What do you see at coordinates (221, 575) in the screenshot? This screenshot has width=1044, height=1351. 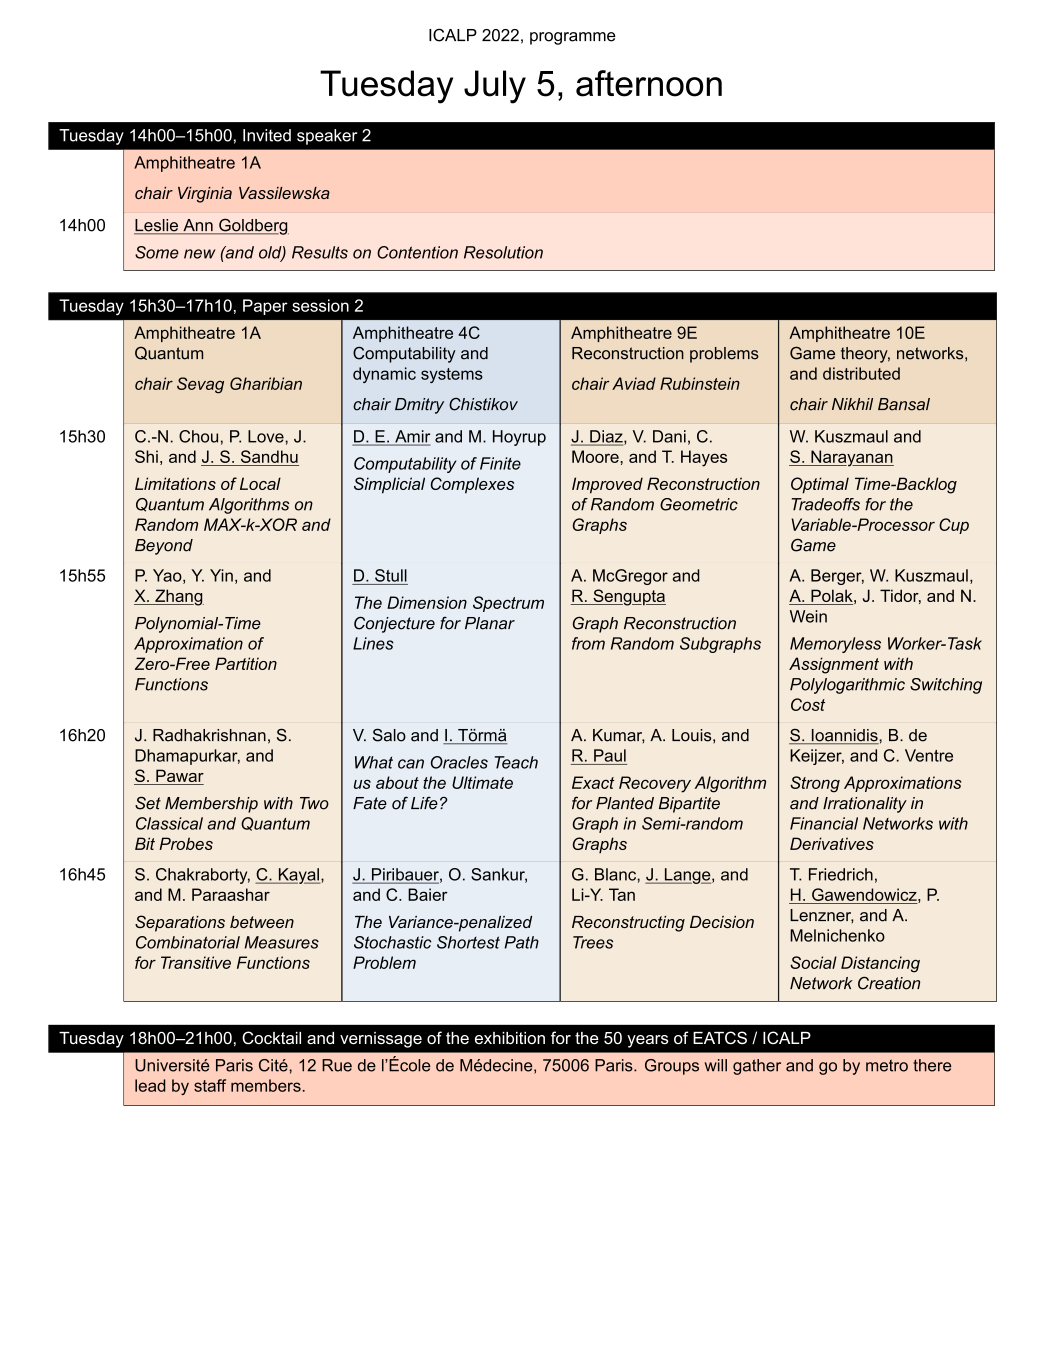 I see `Yin` at bounding box center [221, 575].
